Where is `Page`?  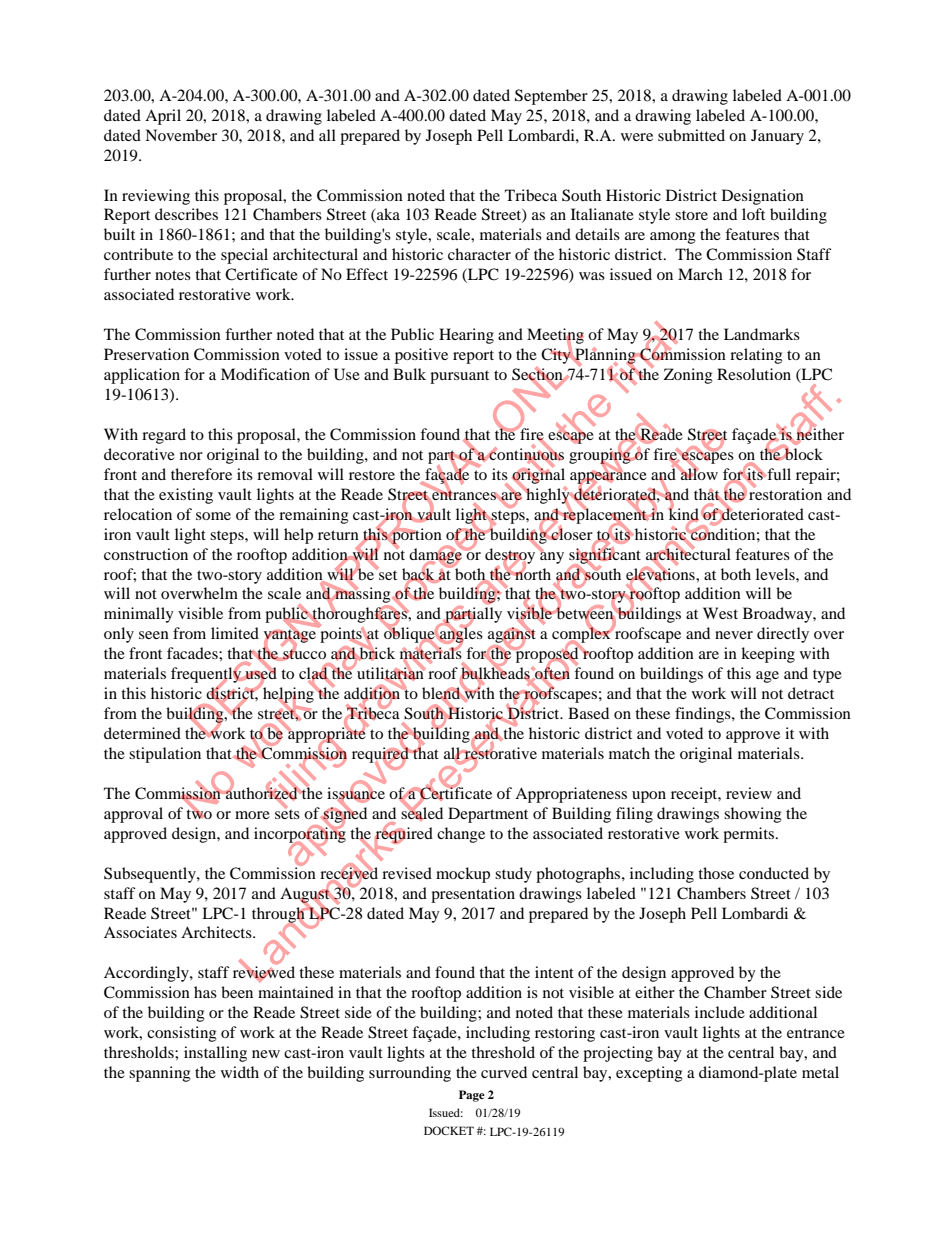
Page is located at coordinates (472, 1096).
